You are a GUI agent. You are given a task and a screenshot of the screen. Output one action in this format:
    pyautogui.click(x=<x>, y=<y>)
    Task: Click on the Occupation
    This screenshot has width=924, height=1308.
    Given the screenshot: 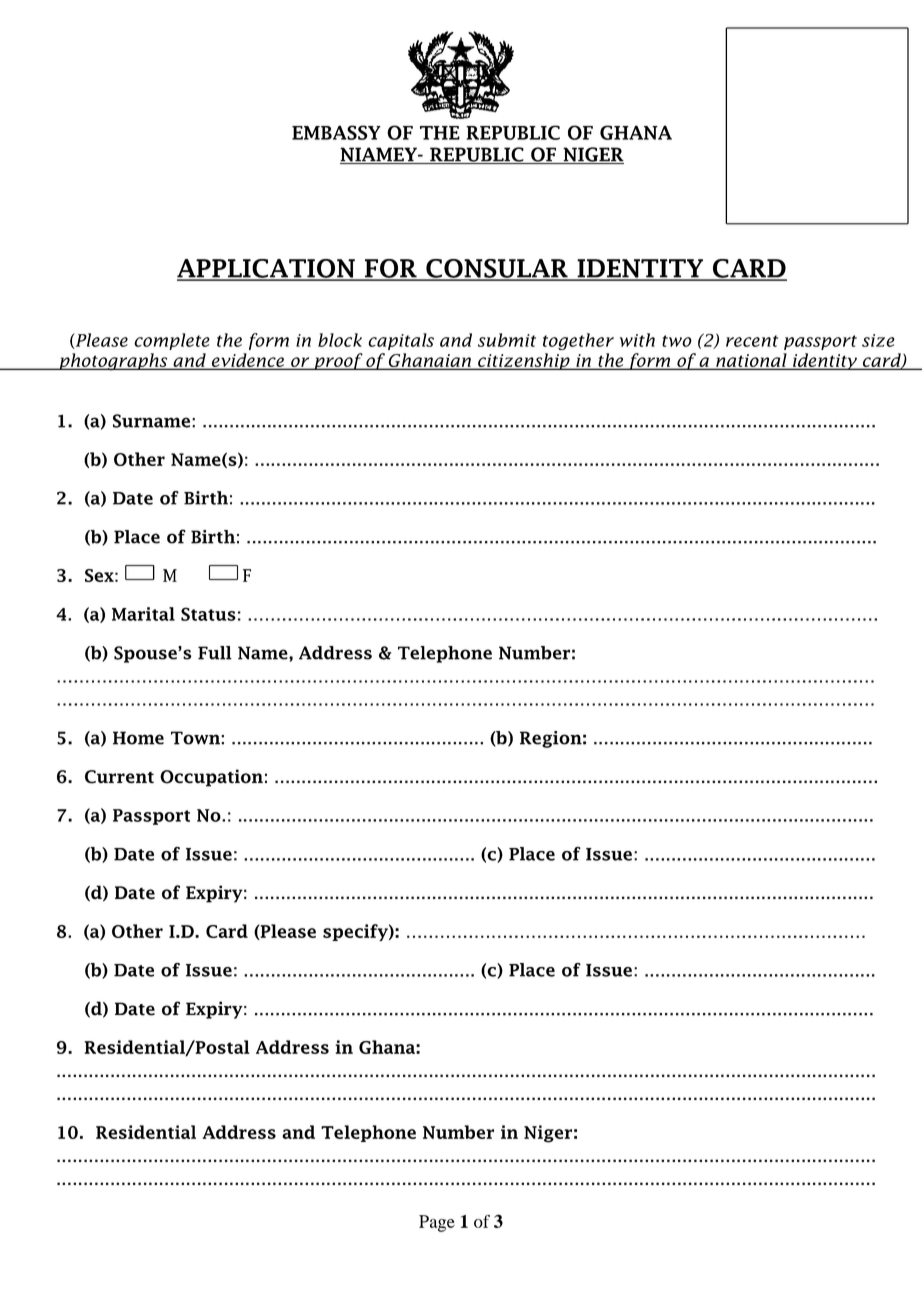 What is the action you would take?
    pyautogui.click(x=211, y=778)
